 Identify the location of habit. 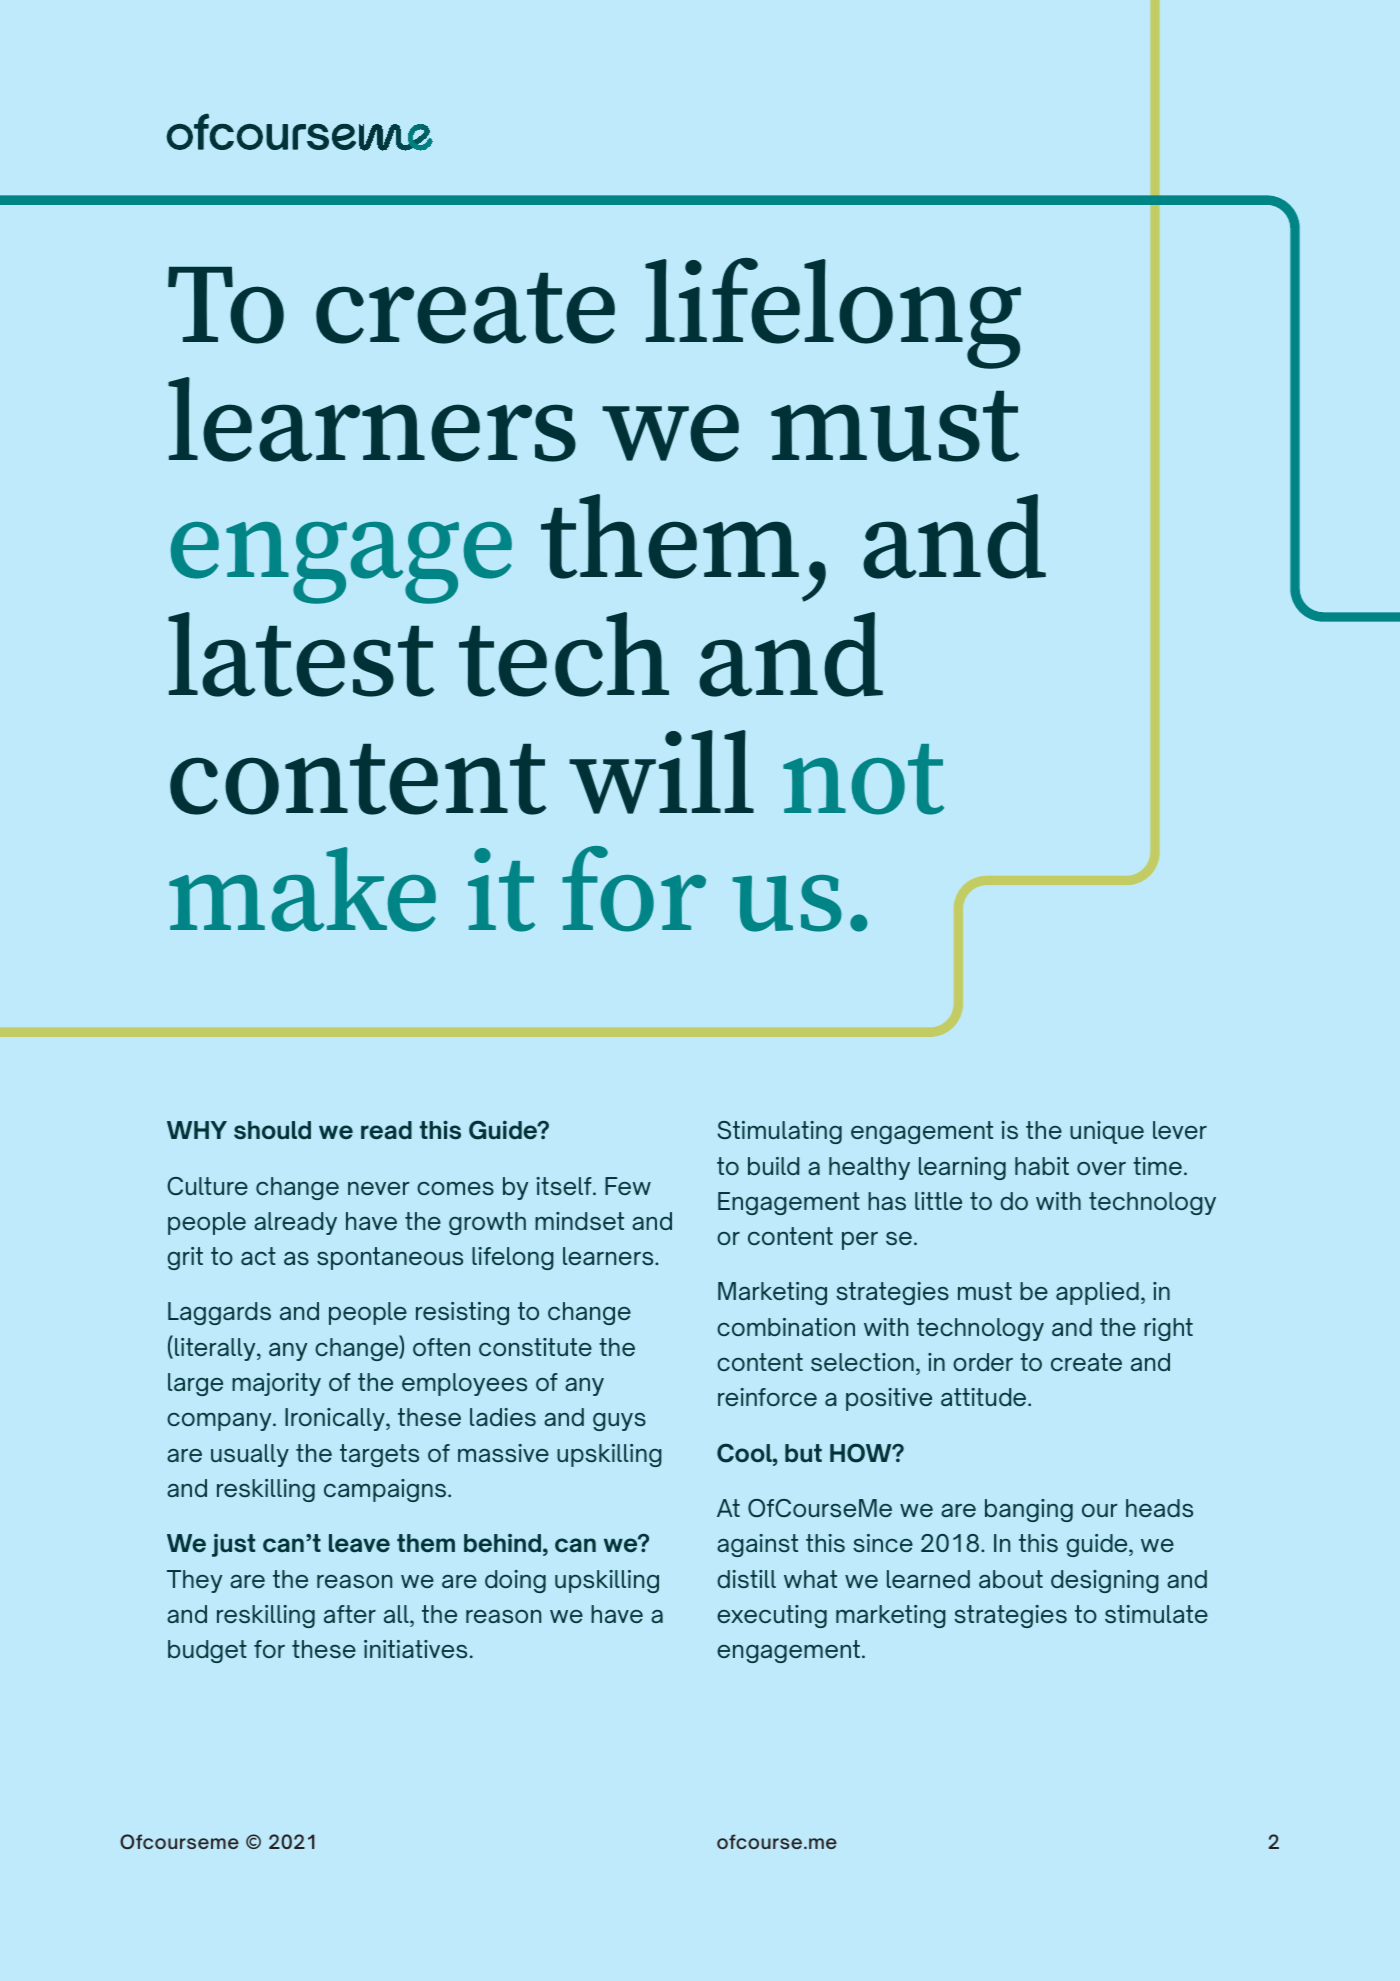
(1042, 1166).
